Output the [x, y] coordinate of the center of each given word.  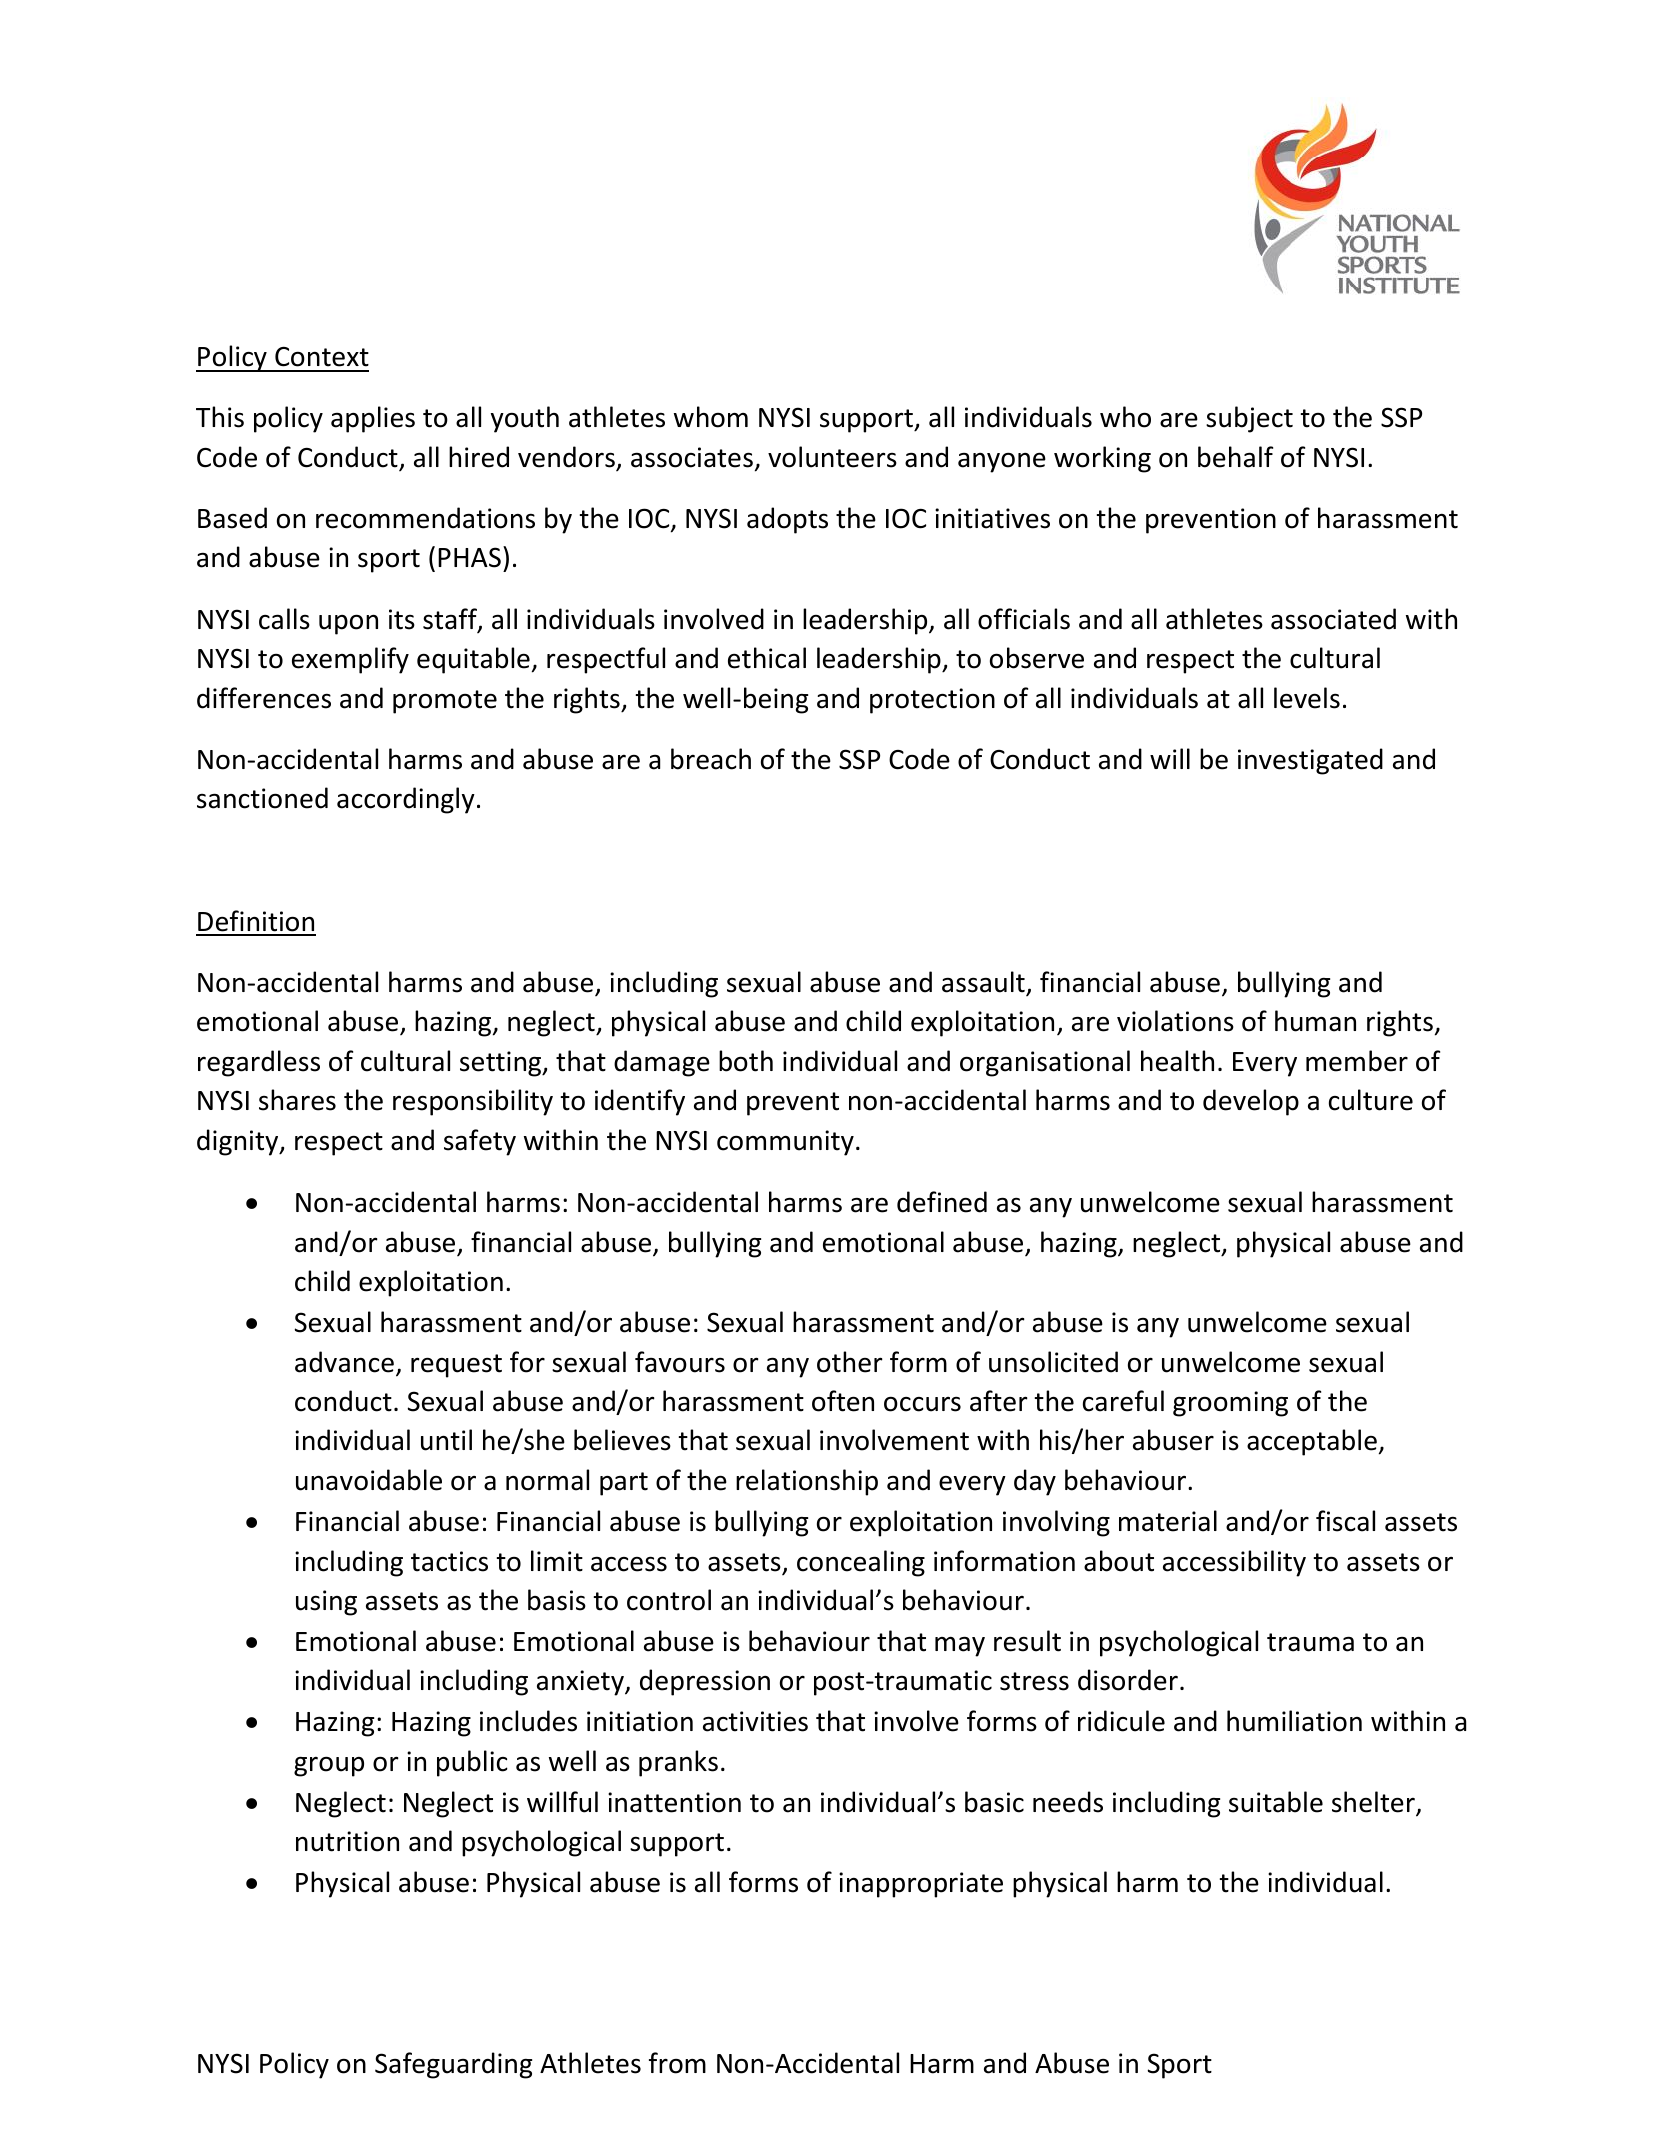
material [1168, 1521]
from [677, 2063]
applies [373, 419]
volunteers [832, 457]
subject [1249, 419]
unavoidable [369, 1480]
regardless [259, 1063]
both [746, 1061]
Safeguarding [453, 2065]
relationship [807, 1482]
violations [1175, 1021]
